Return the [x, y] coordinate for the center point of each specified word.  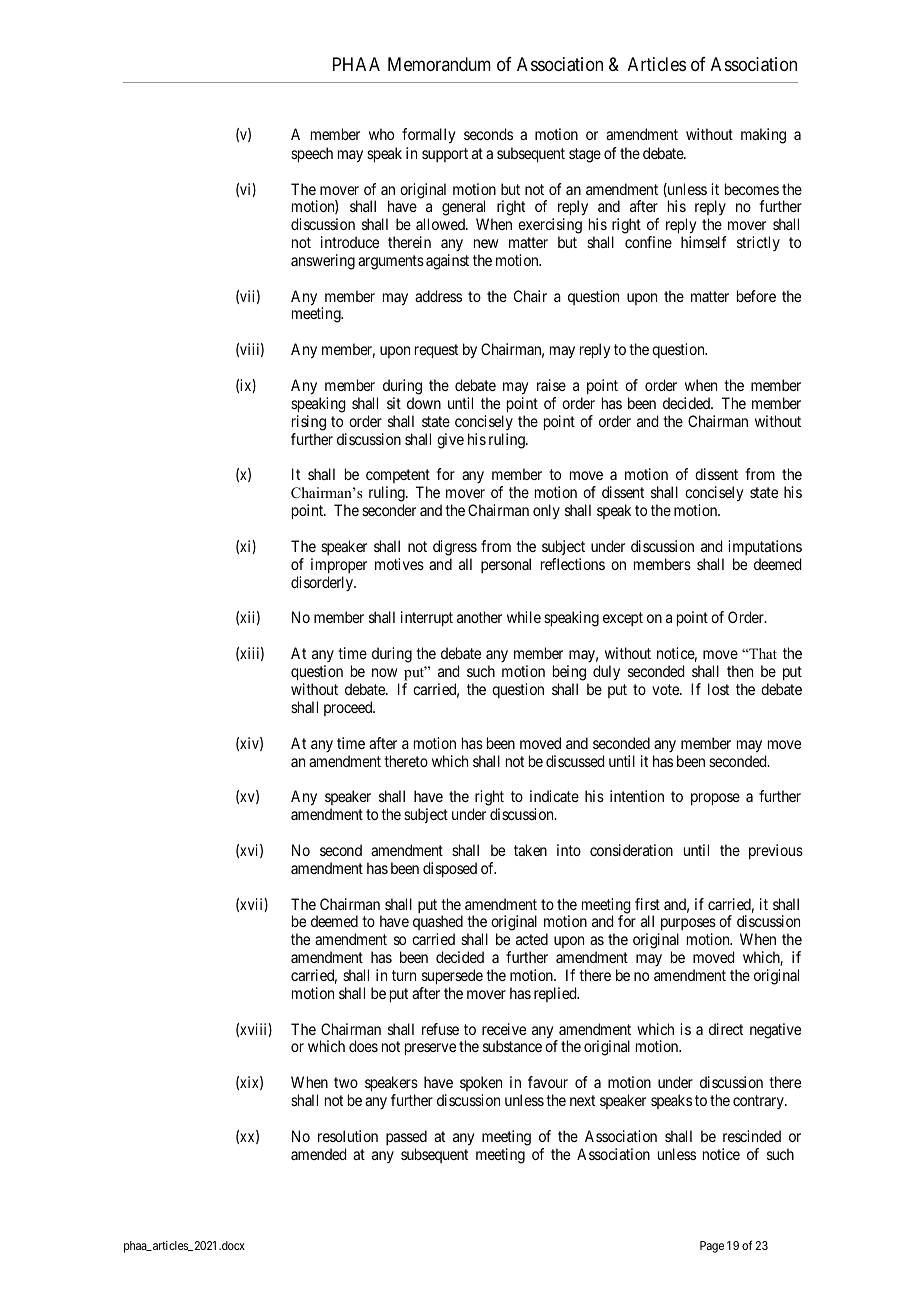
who [381, 134]
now [384, 672]
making [763, 136]
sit [394, 403]
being [570, 674]
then [740, 671]
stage [585, 155]
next [582, 1100]
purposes [687, 926]
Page [712, 1247]
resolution [348, 1136]
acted [532, 939]
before [756, 296]
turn [404, 975]
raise [551, 385]
